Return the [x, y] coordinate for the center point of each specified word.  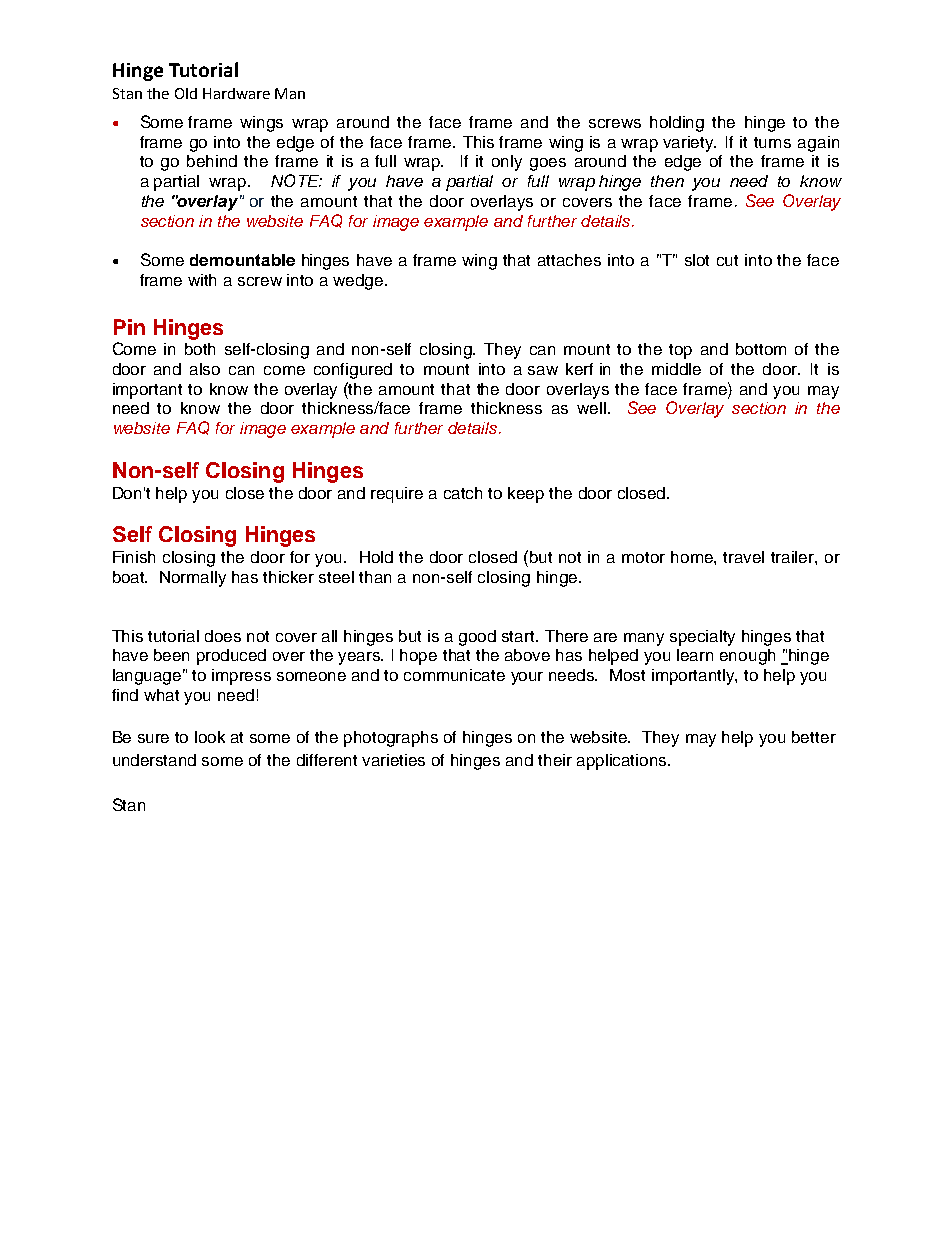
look [210, 737]
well [593, 408]
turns [772, 142]
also [205, 369]
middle [676, 369]
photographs [391, 739]
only [507, 163]
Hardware [236, 93]
